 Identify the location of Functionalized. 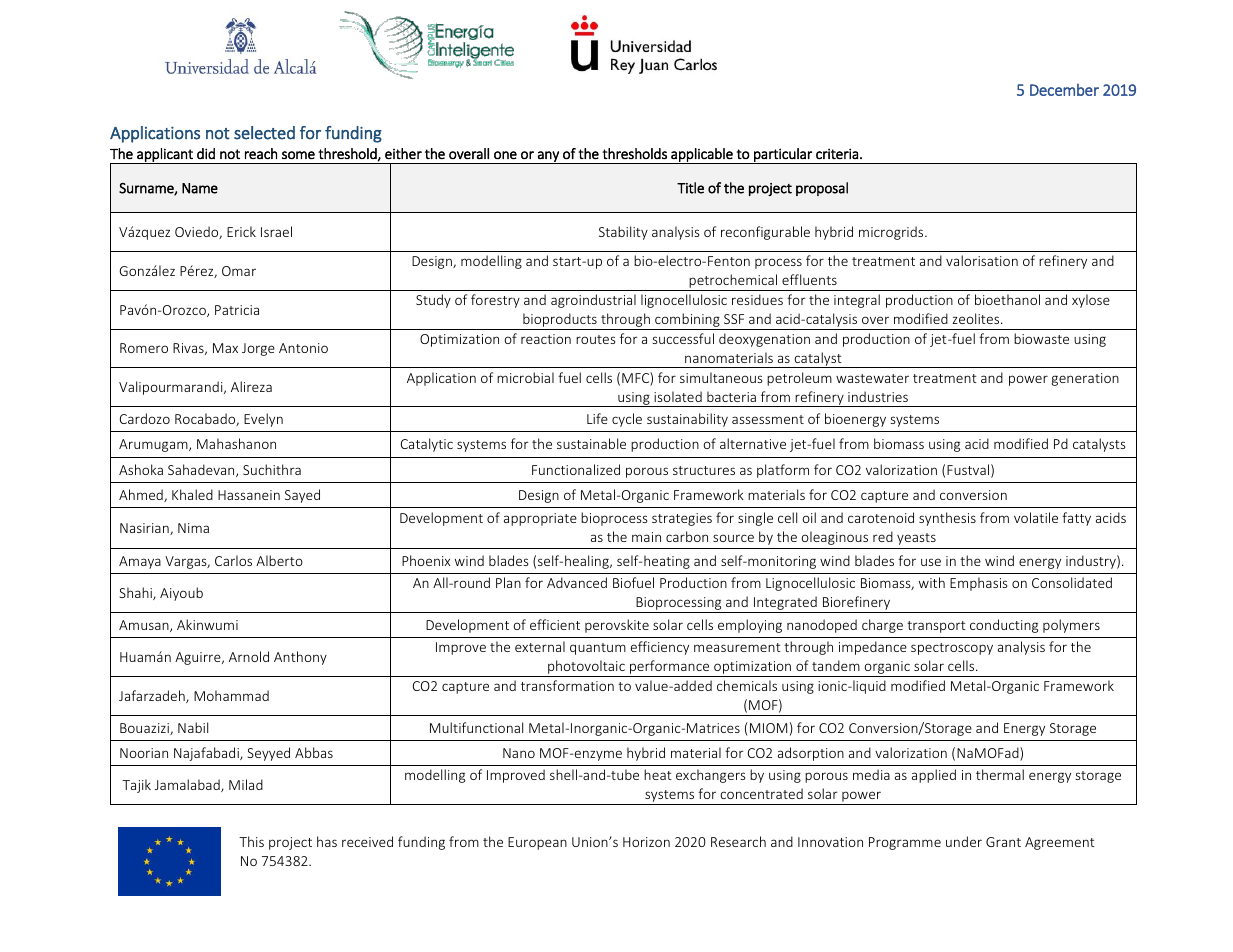
(576, 469).
